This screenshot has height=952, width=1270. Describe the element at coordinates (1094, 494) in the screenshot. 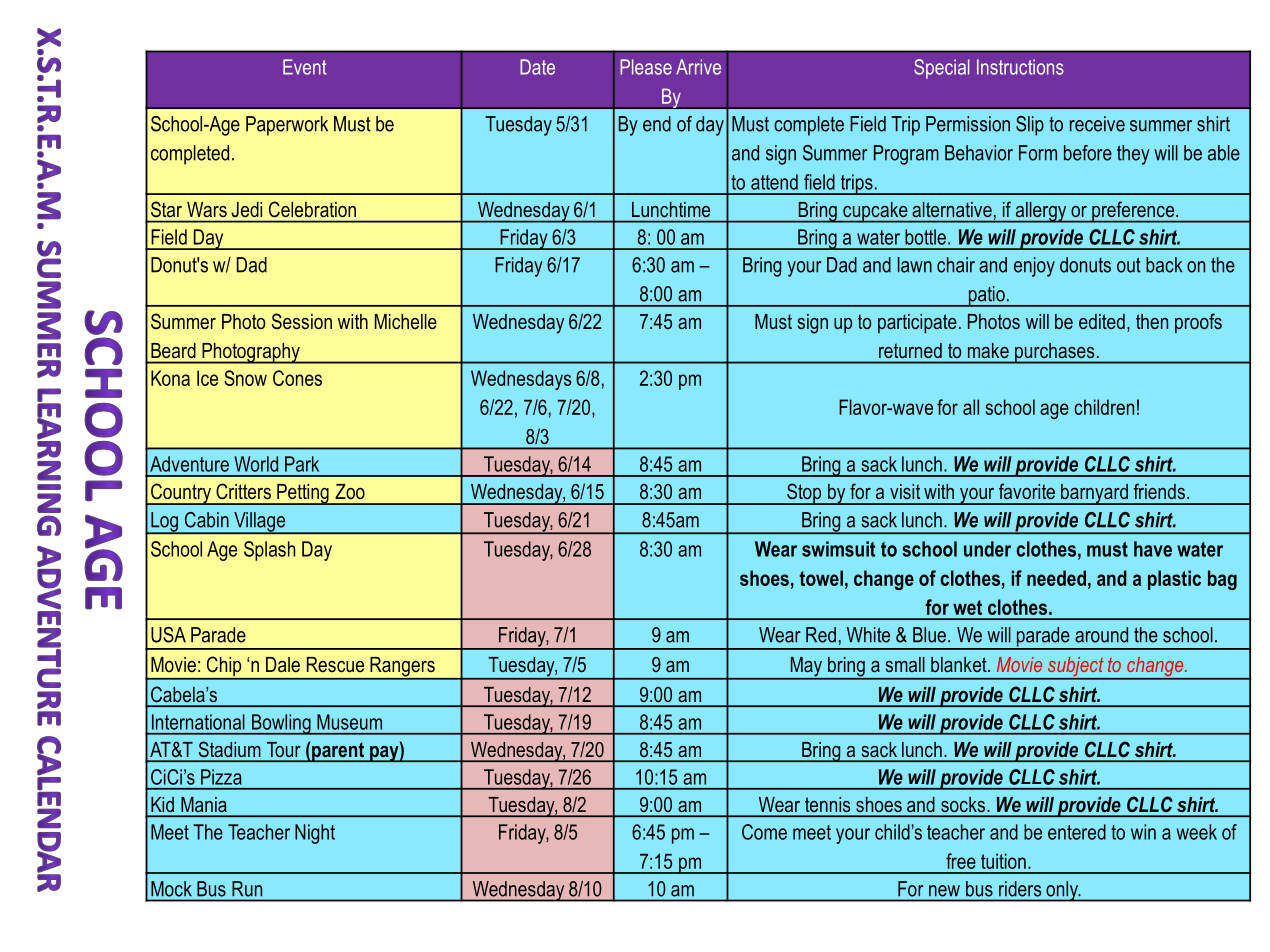

I see `barnyard` at that location.
